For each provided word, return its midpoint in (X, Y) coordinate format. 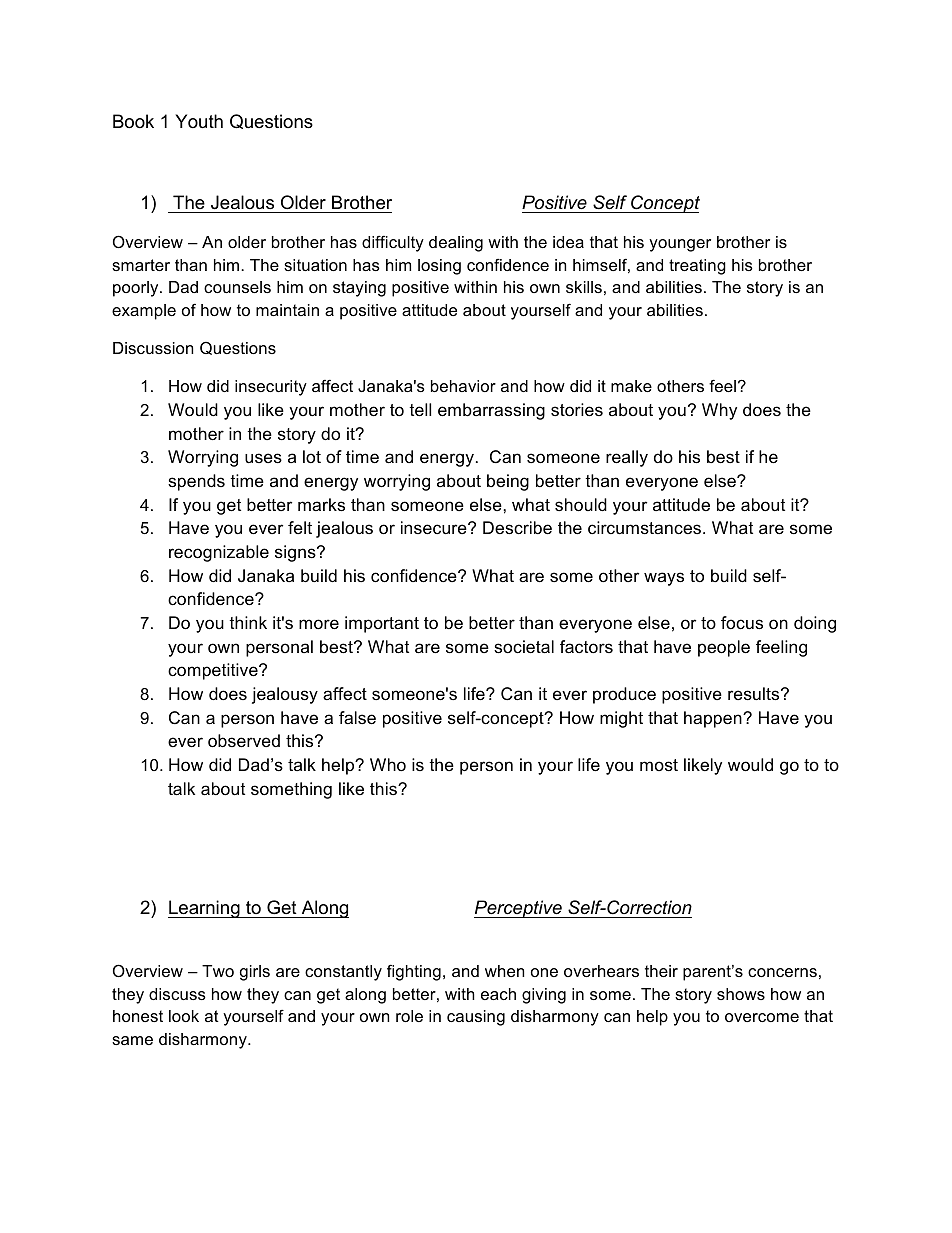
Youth (199, 121)
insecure (435, 528)
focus (742, 623)
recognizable (219, 553)
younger (680, 245)
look (184, 1016)
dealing (456, 244)
